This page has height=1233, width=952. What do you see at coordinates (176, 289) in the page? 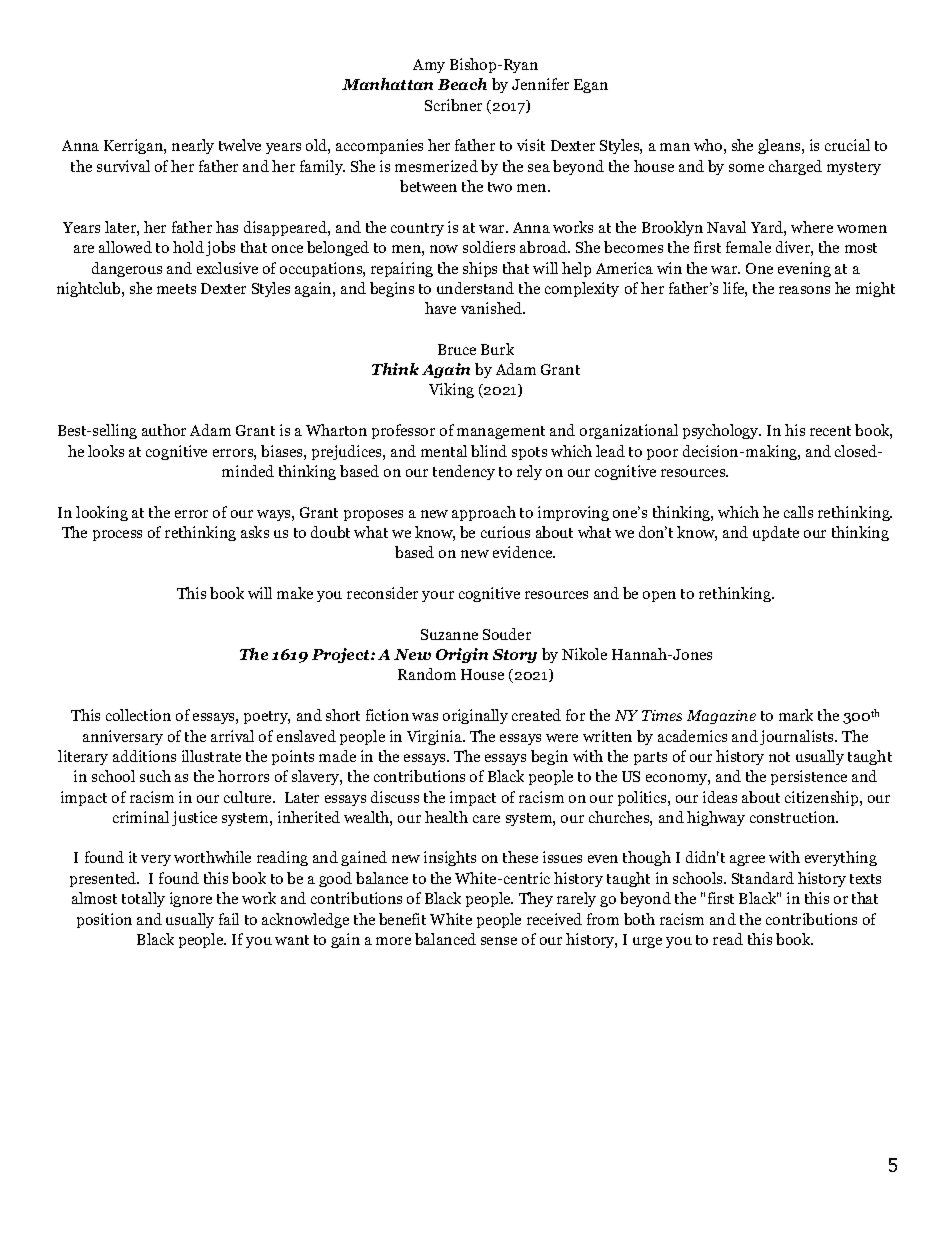
I see `meets` at bounding box center [176, 289].
